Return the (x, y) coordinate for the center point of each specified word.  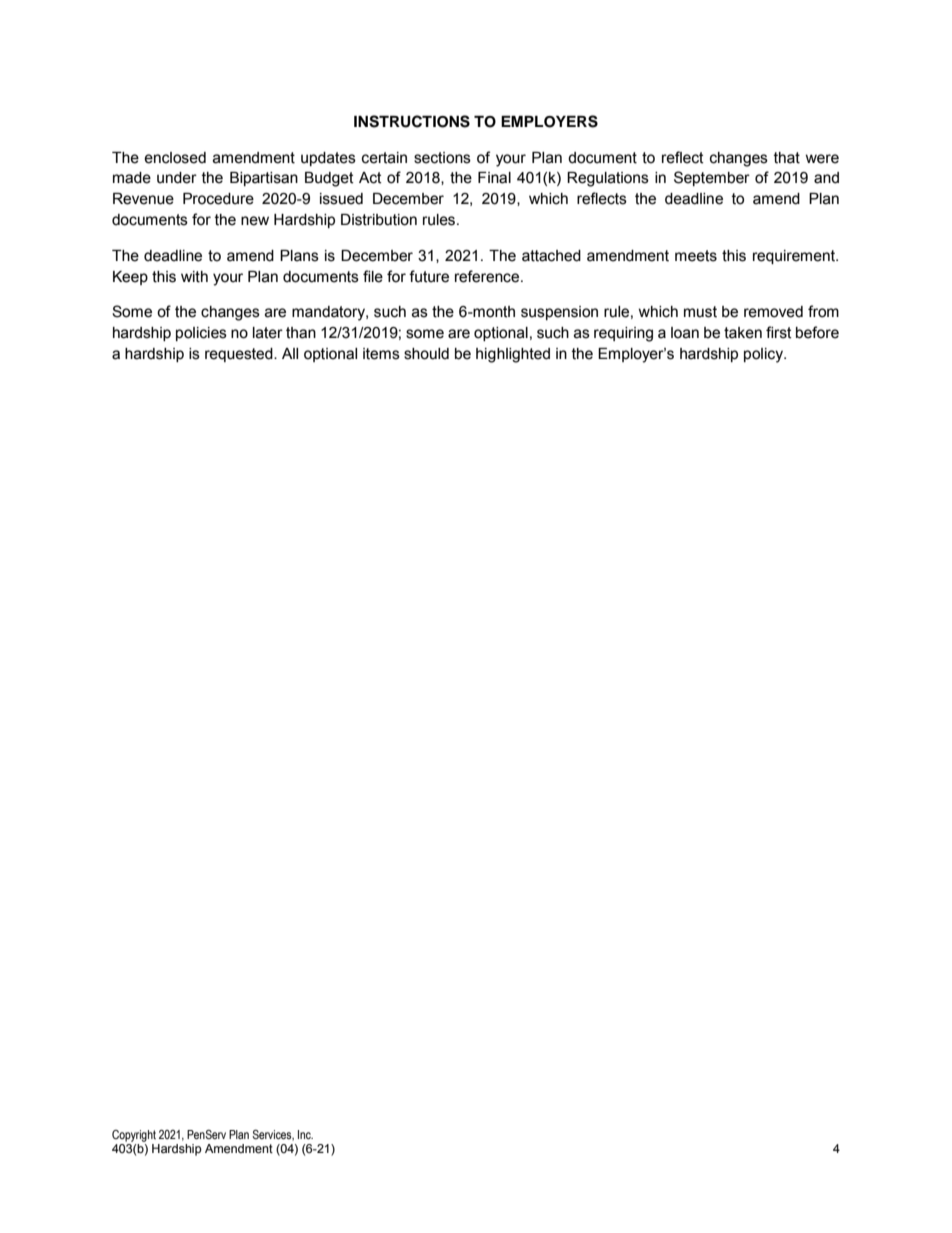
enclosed (175, 158)
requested (240, 355)
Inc (305, 1134)
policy (765, 355)
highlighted (513, 355)
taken (743, 333)
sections (442, 158)
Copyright (134, 1136)
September (712, 178)
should (426, 354)
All (290, 353)
